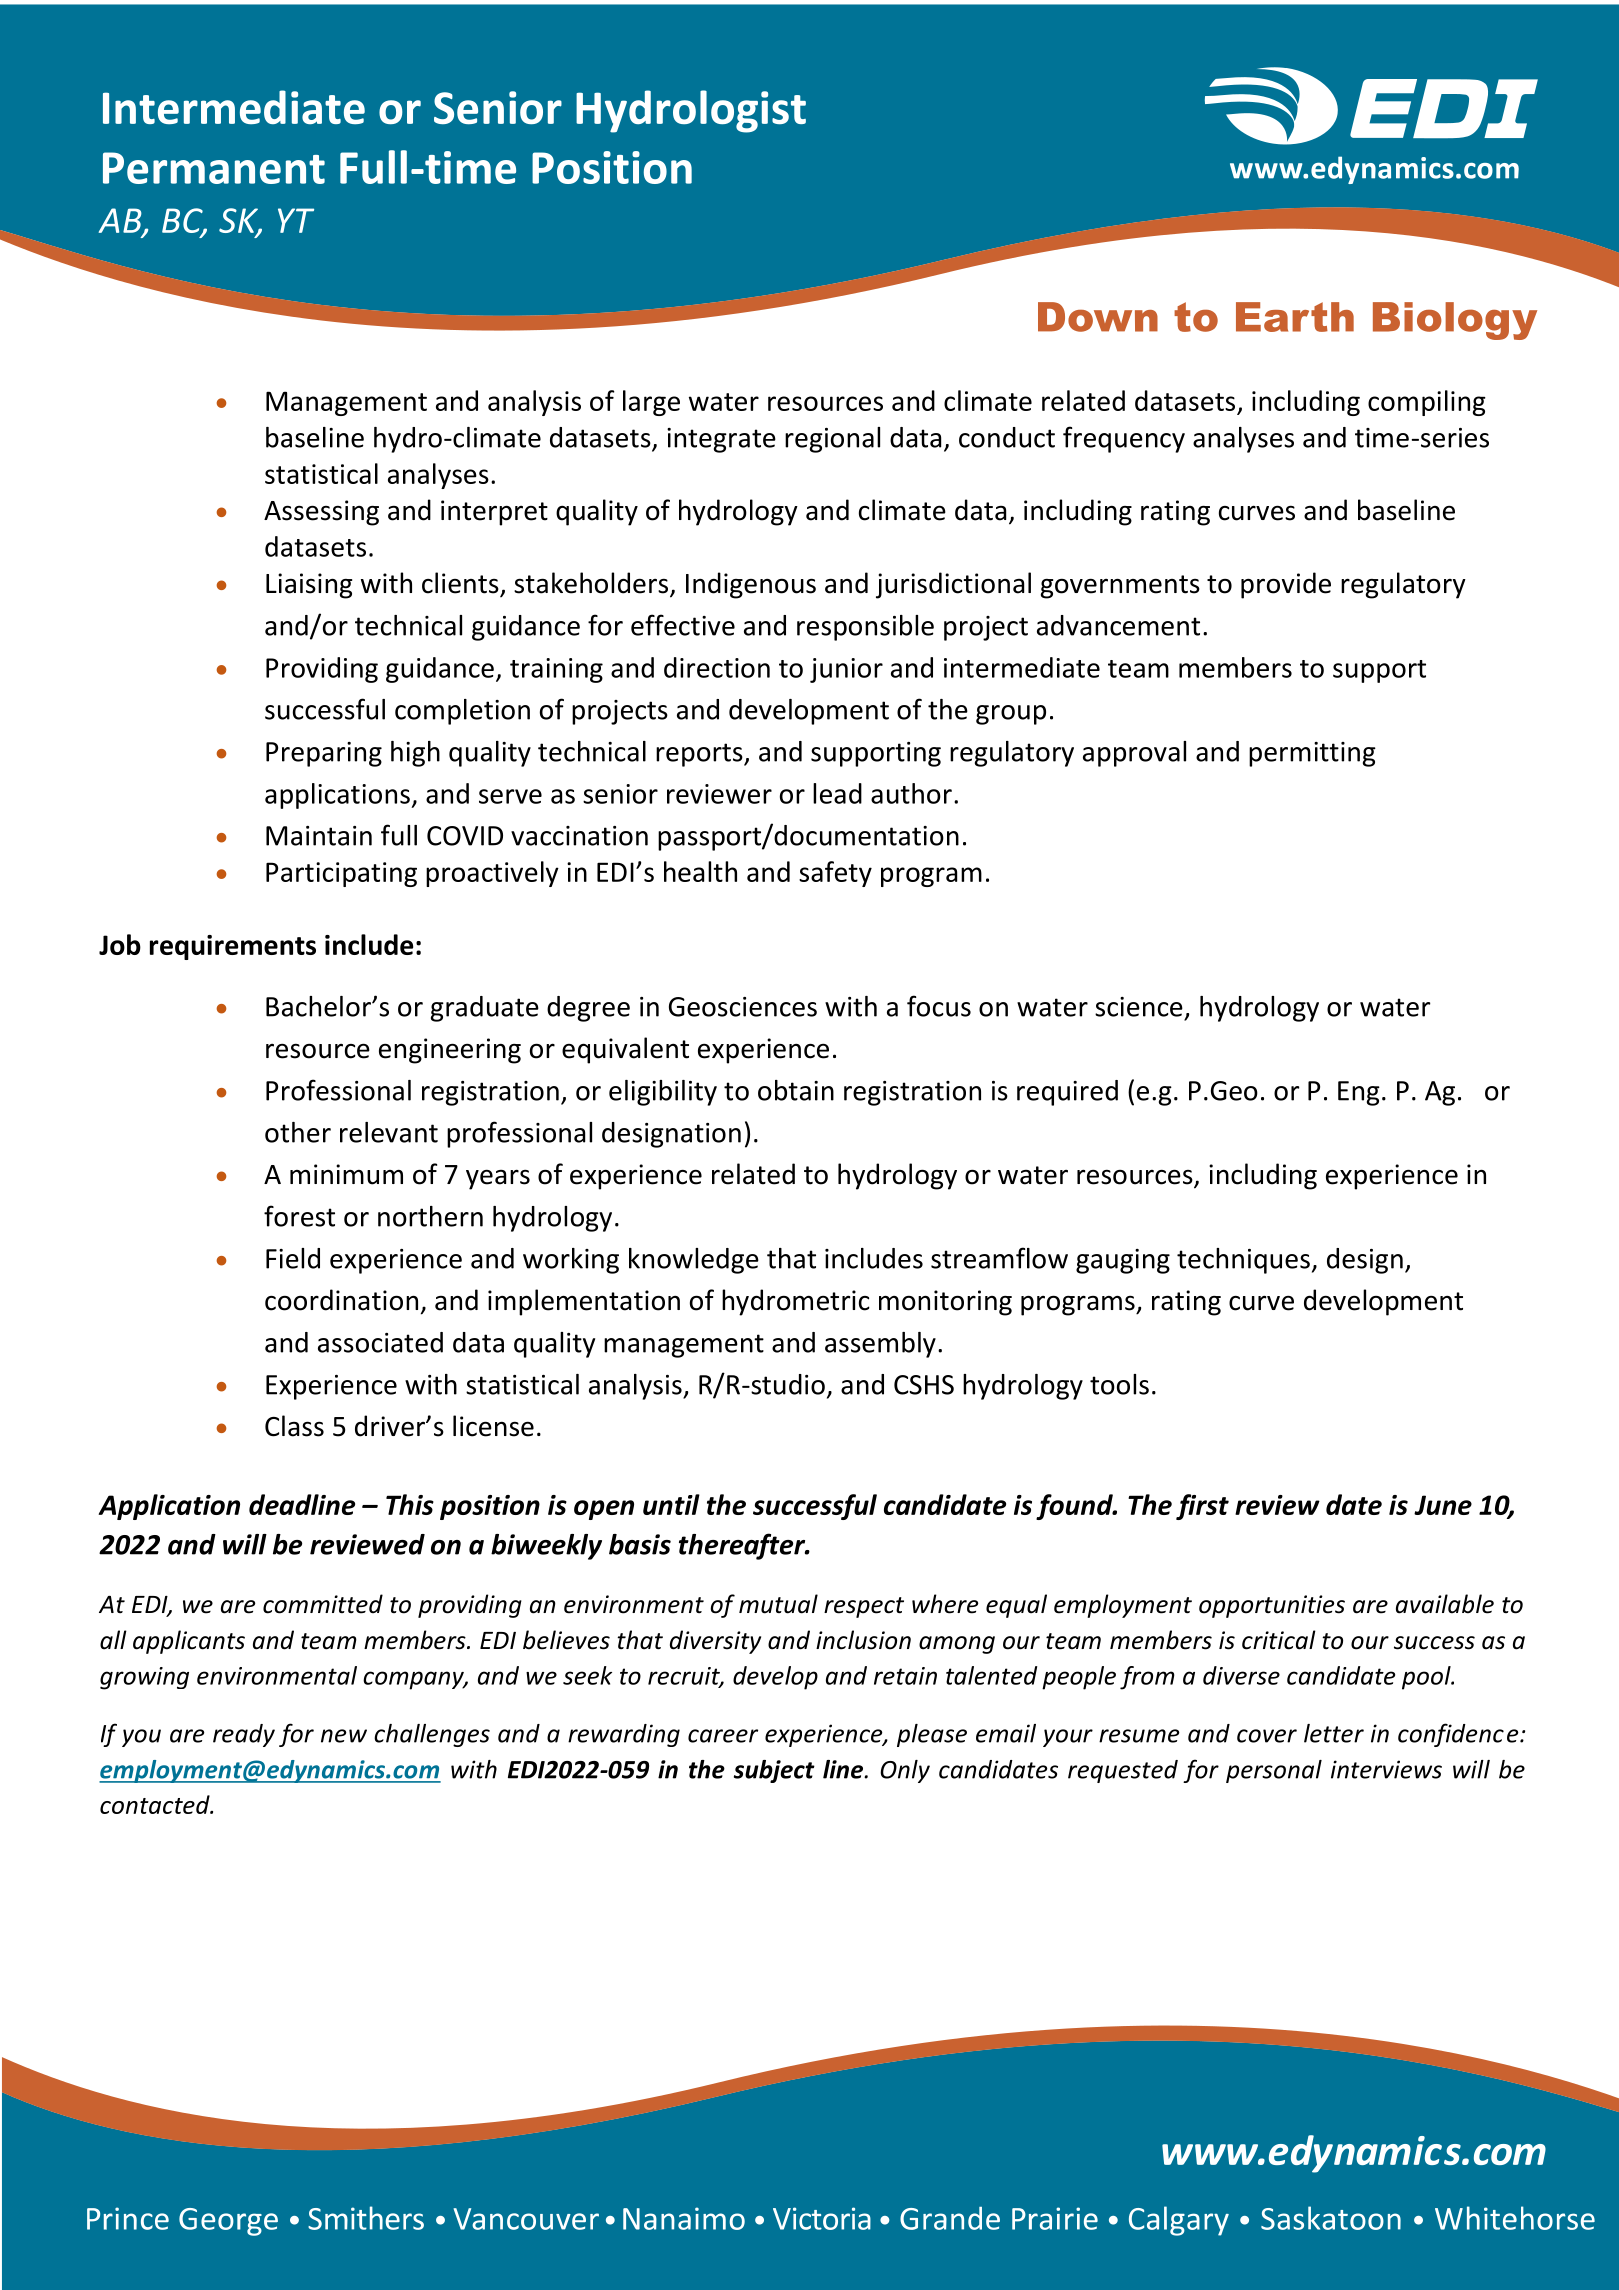 The width and height of the screenshot is (1619, 2290). What do you see at coordinates (774, 1771) in the screenshot?
I see `subject` at bounding box center [774, 1771].
